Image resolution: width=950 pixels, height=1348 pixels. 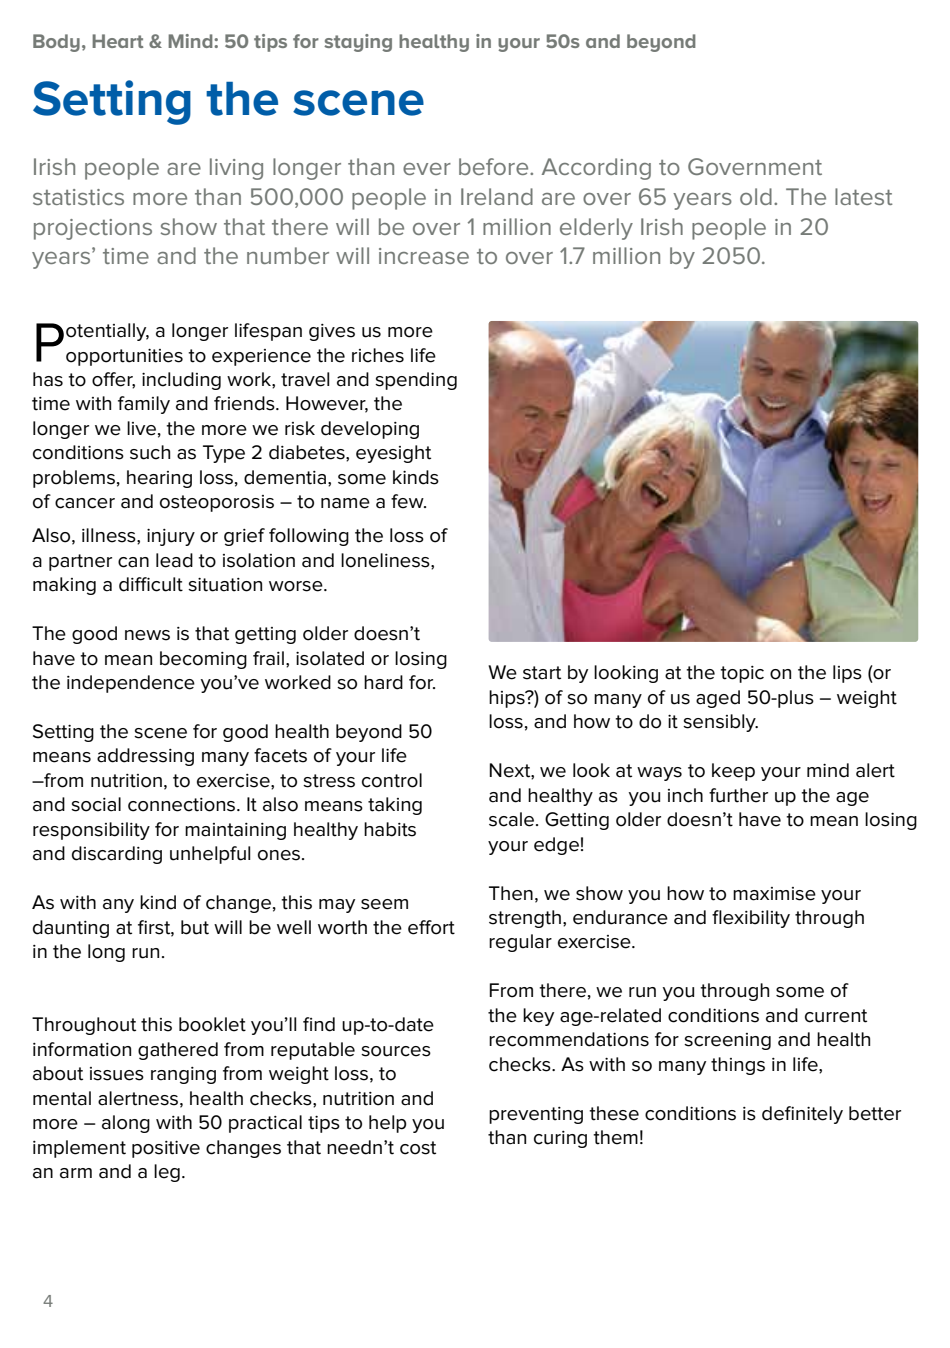 What do you see at coordinates (166, 1149) in the screenshot?
I see `positive` at bounding box center [166, 1149].
